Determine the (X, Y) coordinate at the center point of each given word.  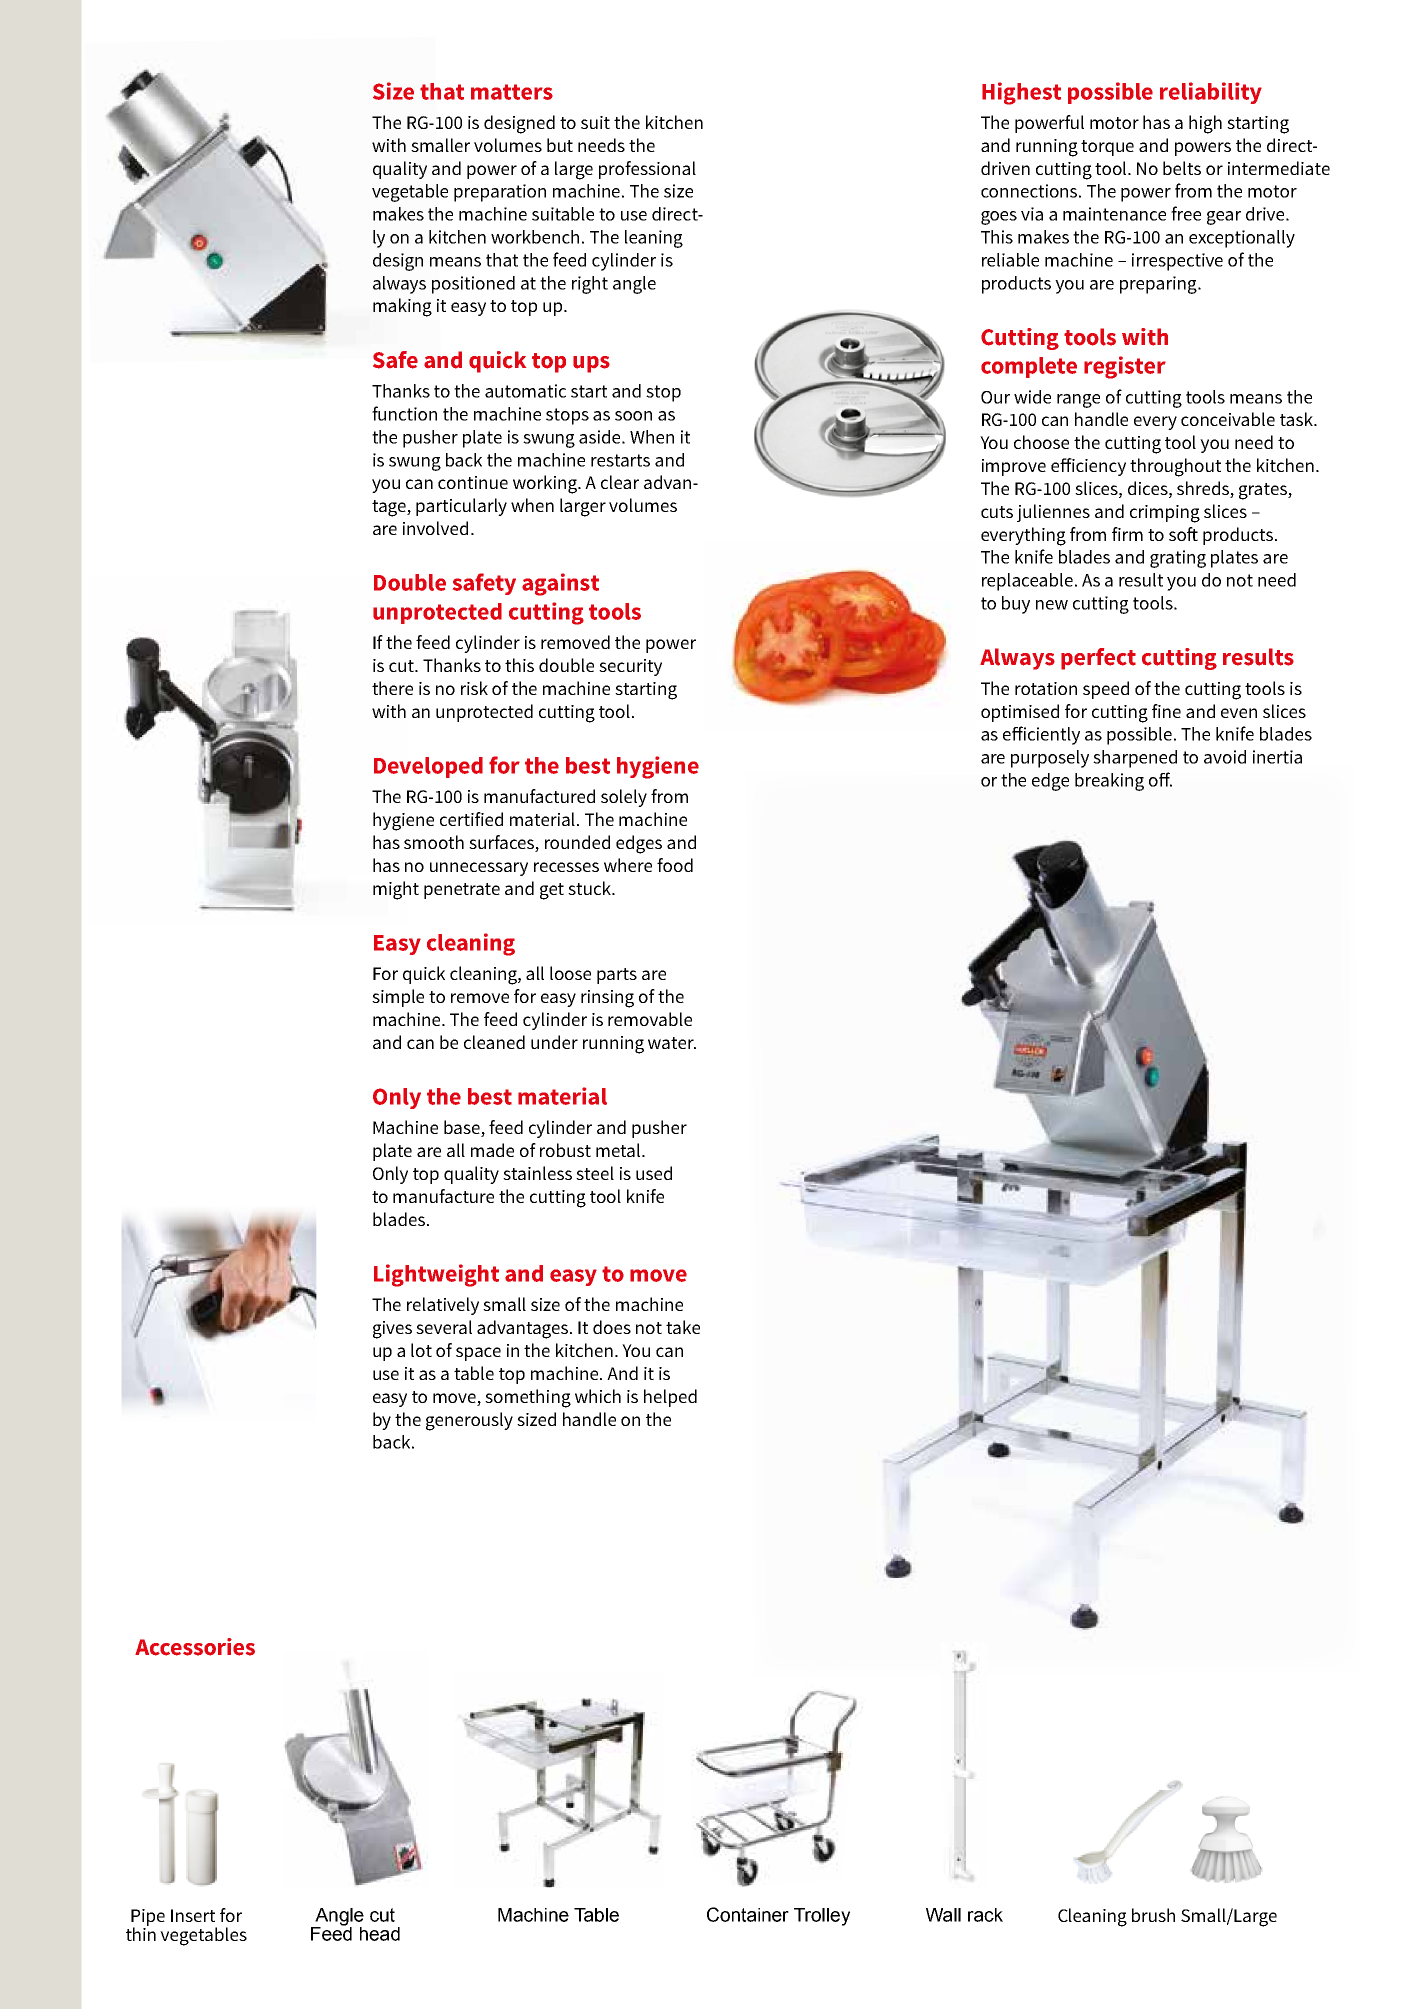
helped (670, 1398)
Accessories (195, 1647)
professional (647, 170)
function (404, 413)
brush (1153, 1915)
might (396, 890)
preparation (500, 193)
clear (620, 482)
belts (1182, 168)
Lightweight (436, 1275)
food (675, 865)
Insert (193, 1915)
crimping (1165, 514)
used (654, 1173)
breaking (1109, 782)
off (1160, 779)
